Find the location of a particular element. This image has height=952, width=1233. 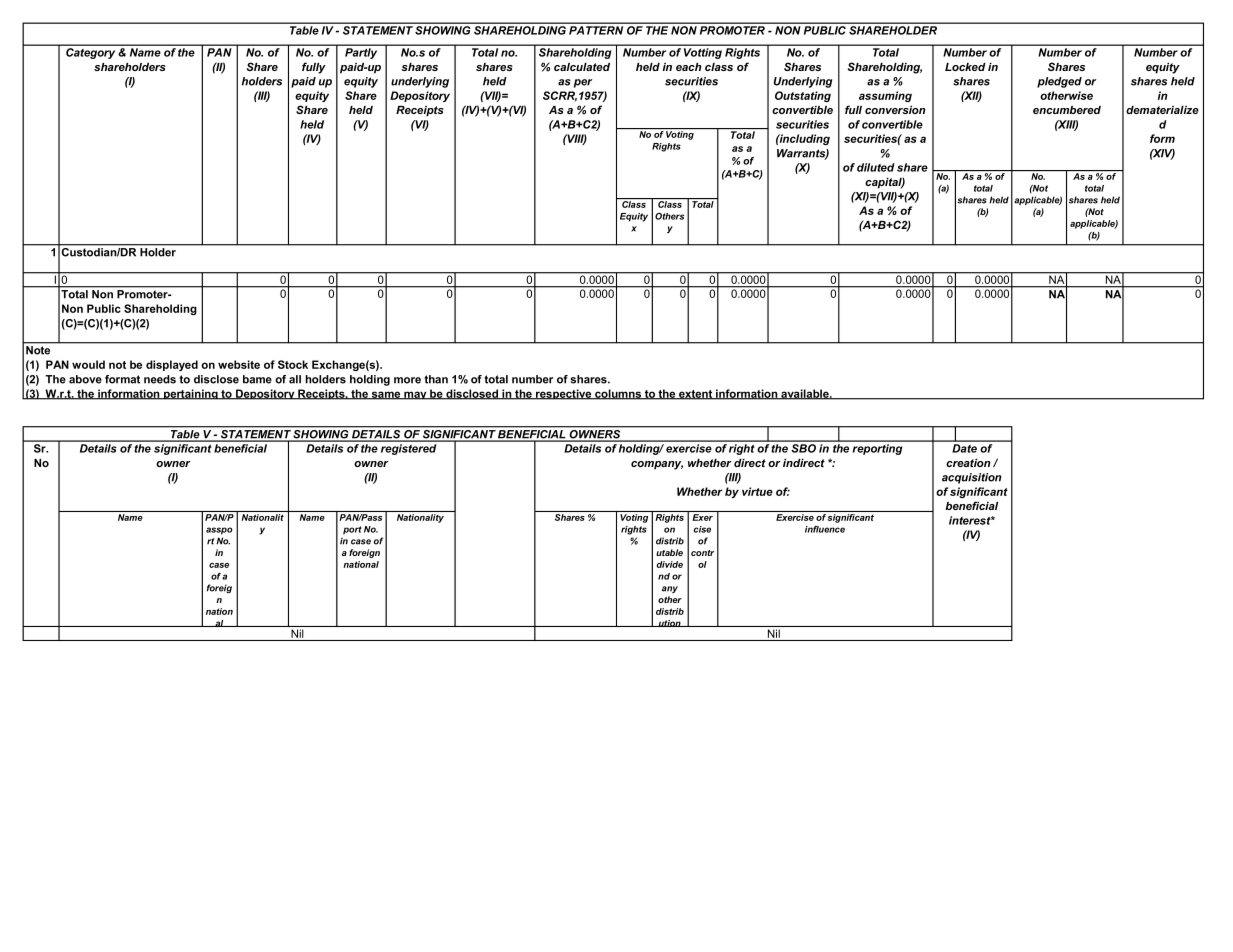

extent is located at coordinates (696, 395).
